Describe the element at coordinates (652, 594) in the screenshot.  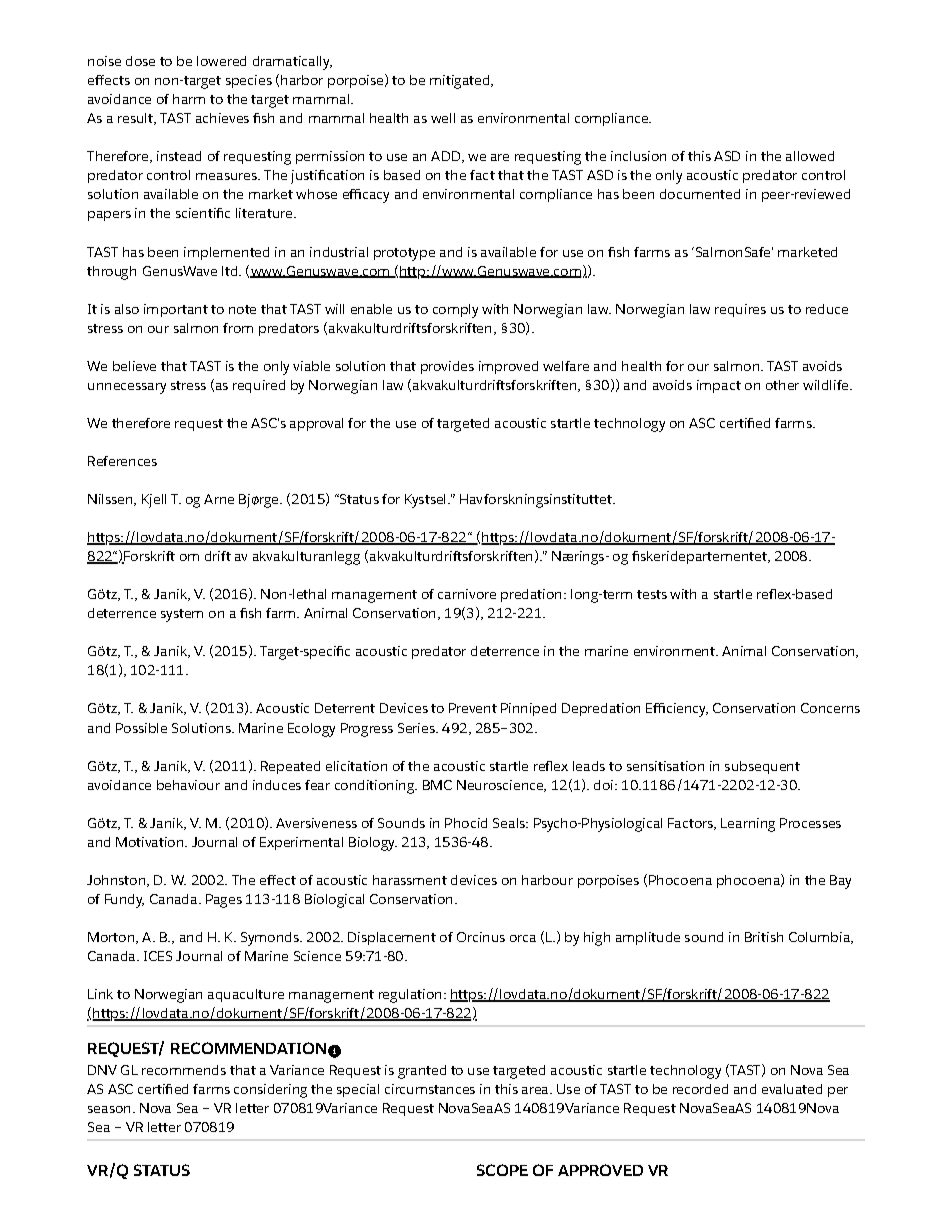
I see `tests` at that location.
